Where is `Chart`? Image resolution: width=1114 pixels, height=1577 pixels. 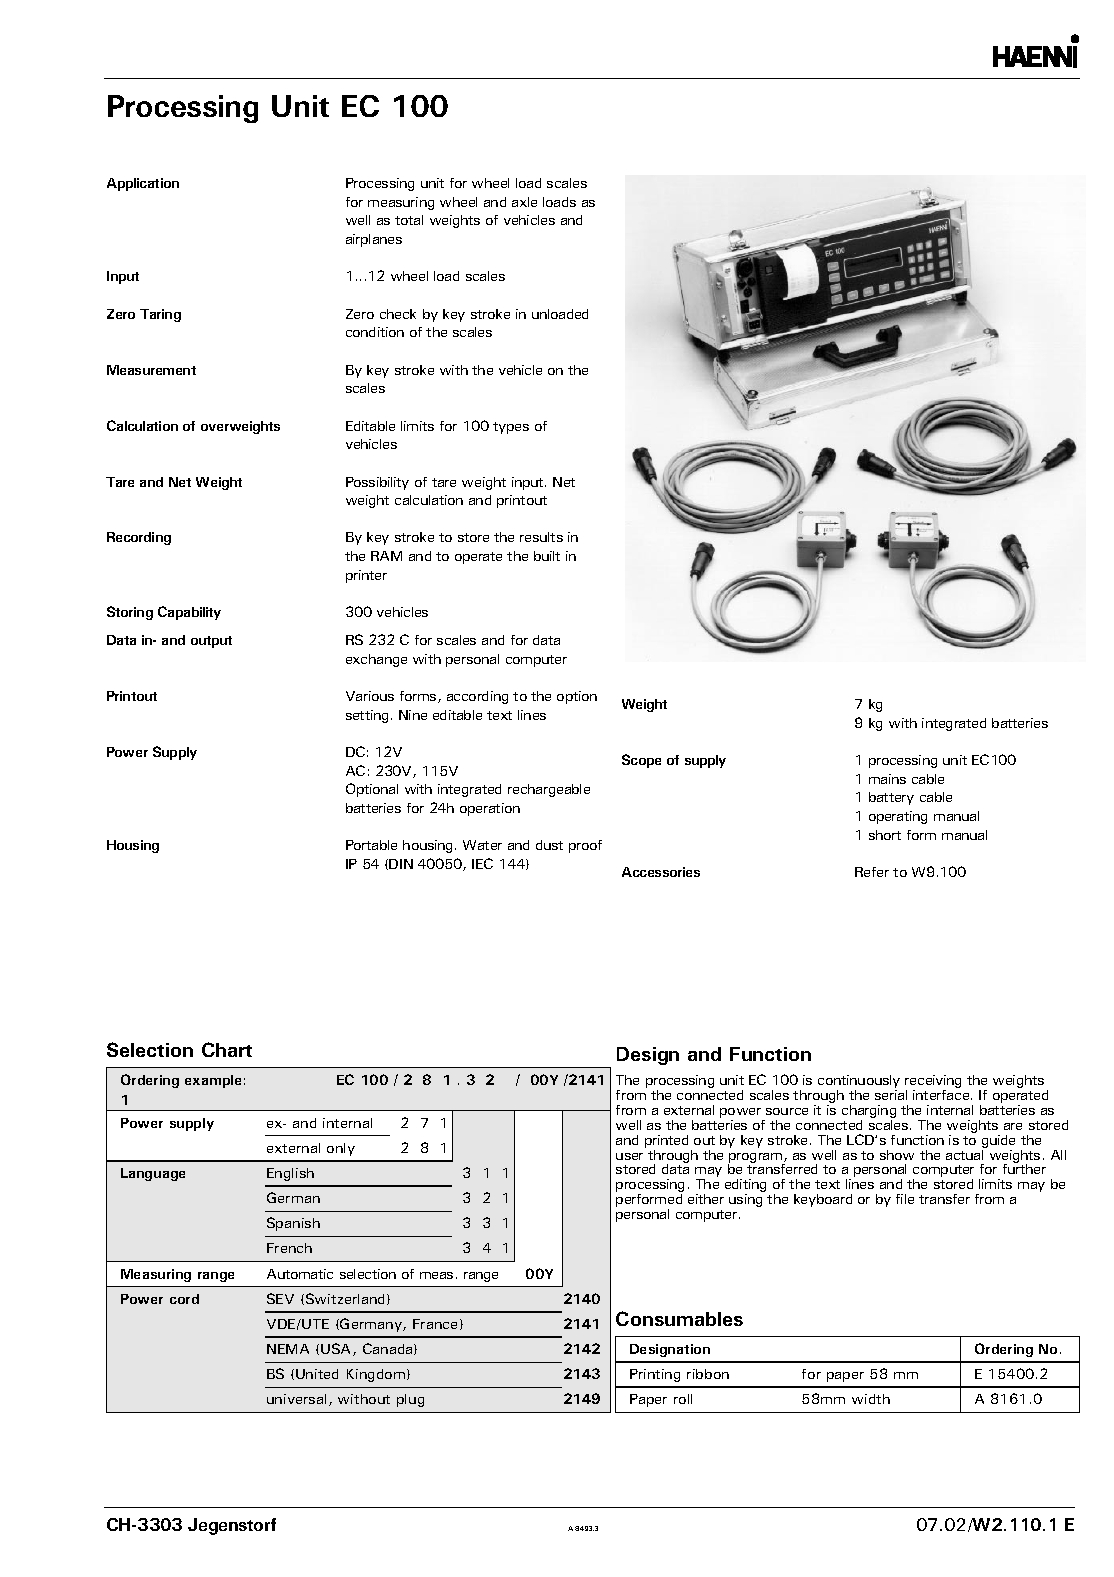
Chart is located at coordinates (227, 1049).
